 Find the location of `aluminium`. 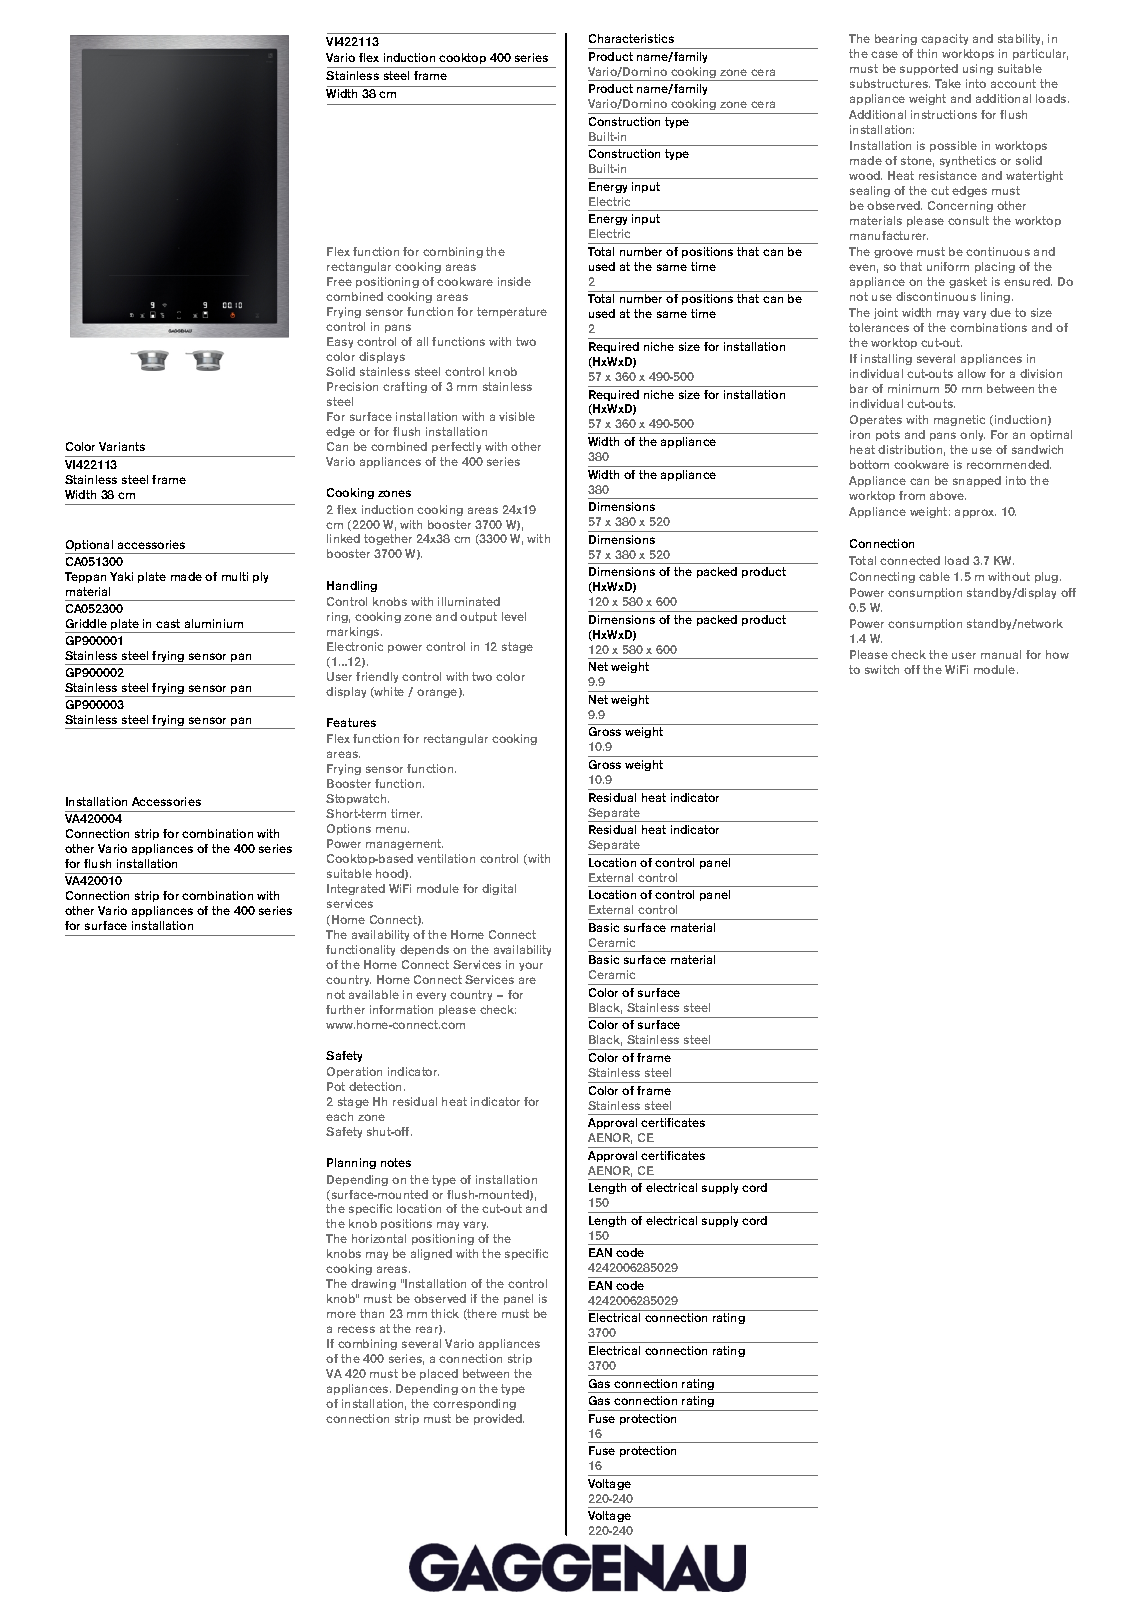

aluminium is located at coordinates (214, 623).
